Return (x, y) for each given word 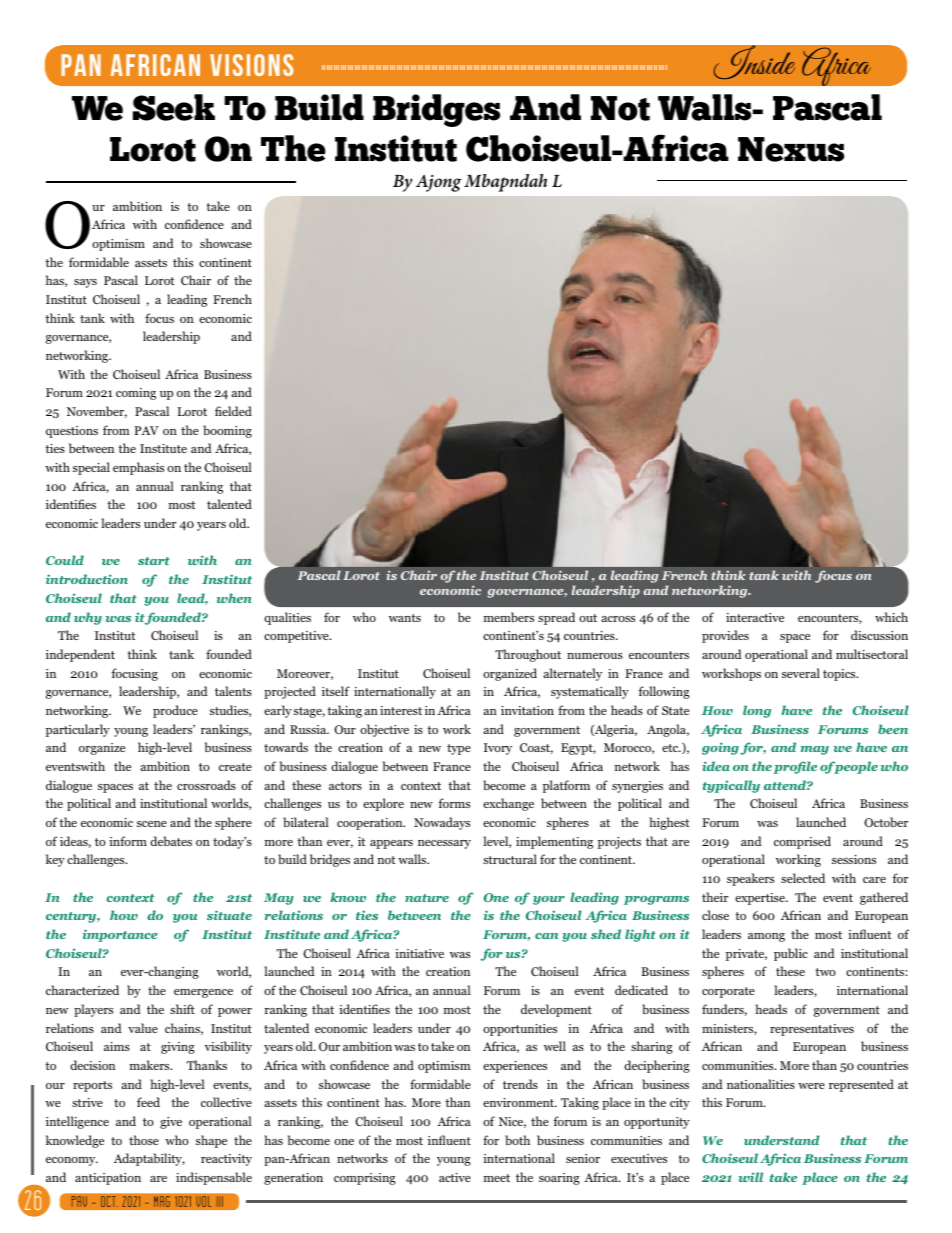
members (509, 617)
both (517, 1140)
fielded (233, 411)
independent (80, 655)
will (751, 1177)
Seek (174, 107)
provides (725, 636)
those (144, 1140)
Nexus (791, 149)
